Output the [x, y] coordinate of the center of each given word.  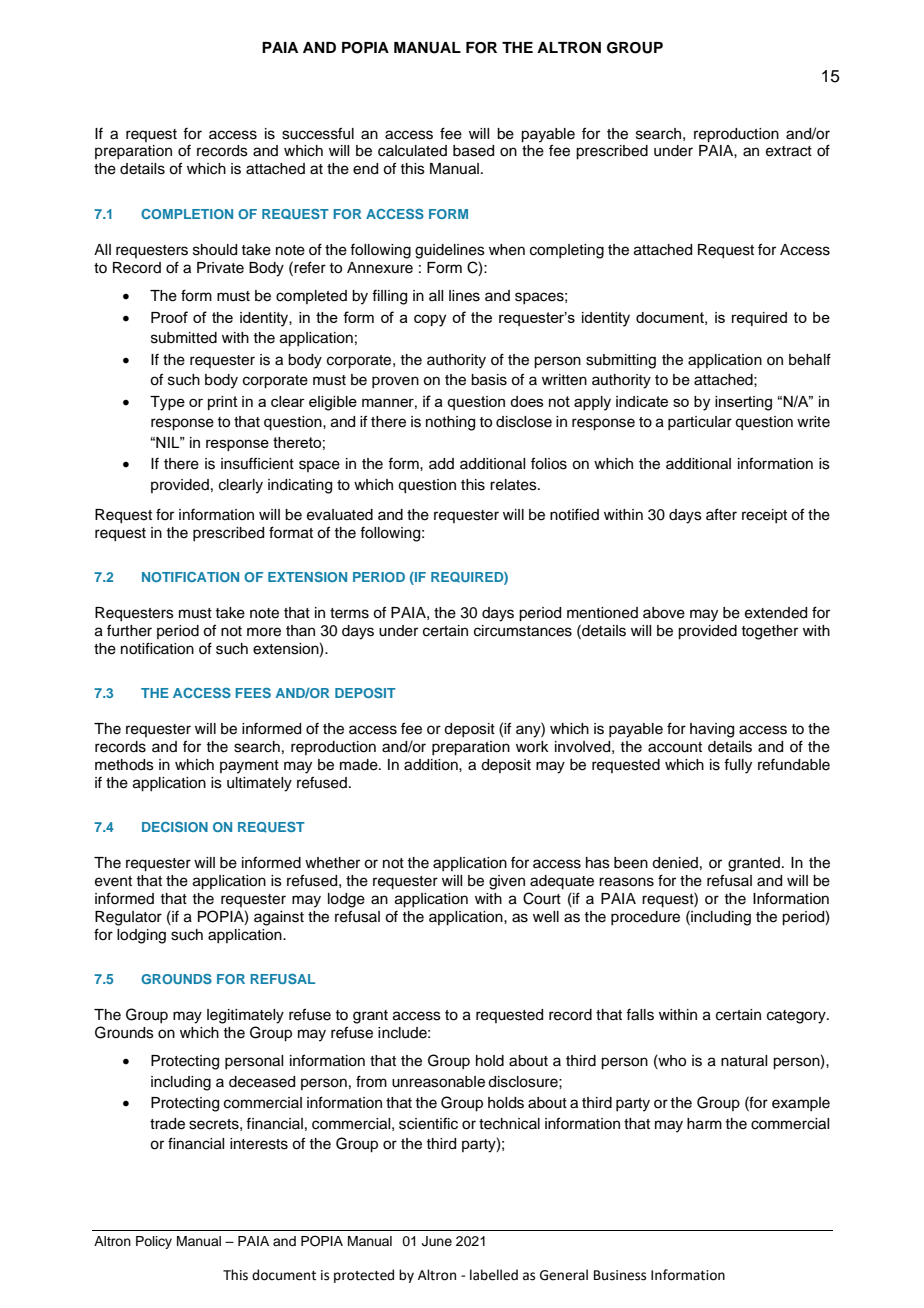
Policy [154, 1242]
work [532, 746]
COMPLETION [187, 214]
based [473, 151]
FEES [253, 693]
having [712, 730]
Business [620, 1275]
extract [789, 151]
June [437, 1241]
